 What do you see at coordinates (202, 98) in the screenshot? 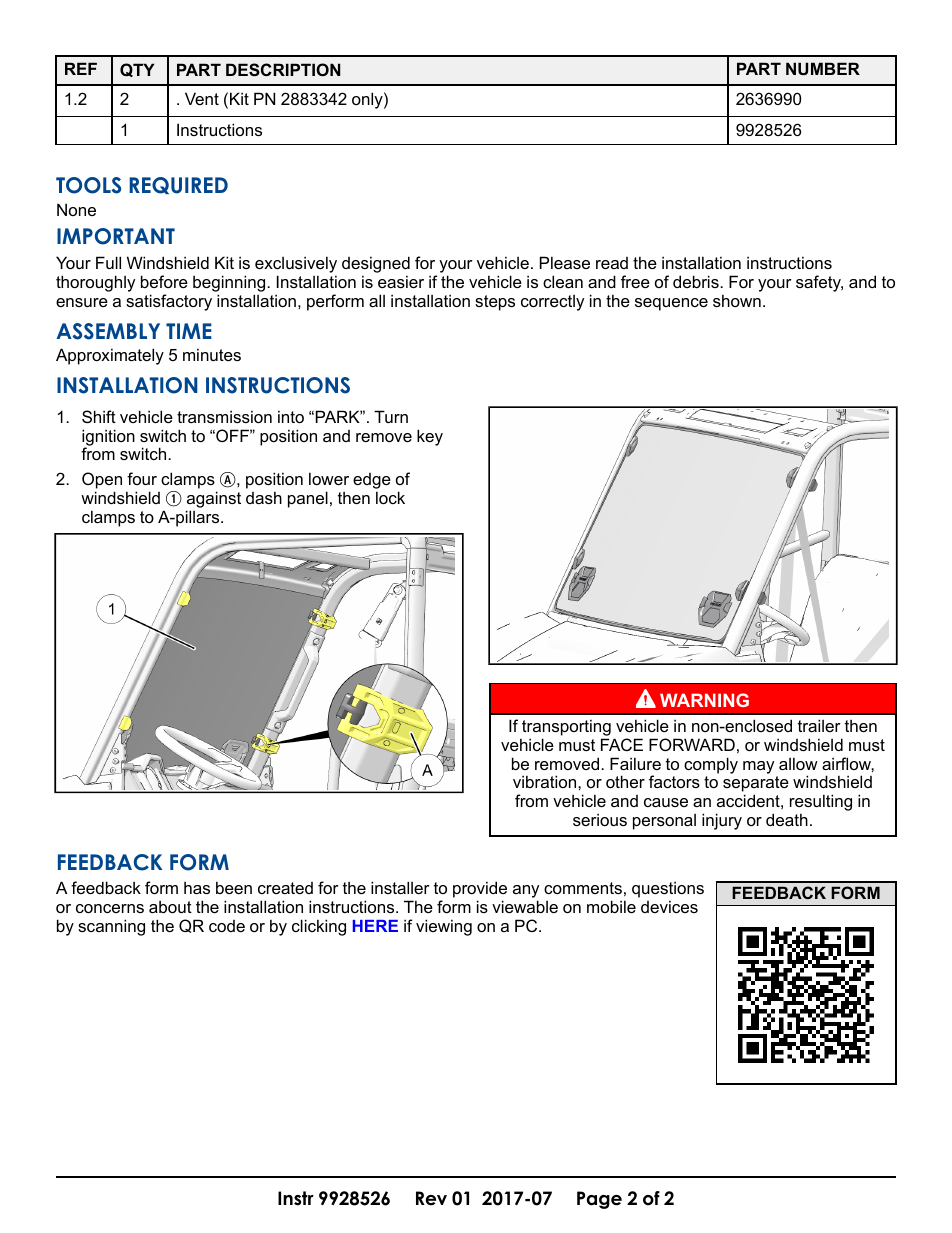
I see `Vent` at bounding box center [202, 98].
